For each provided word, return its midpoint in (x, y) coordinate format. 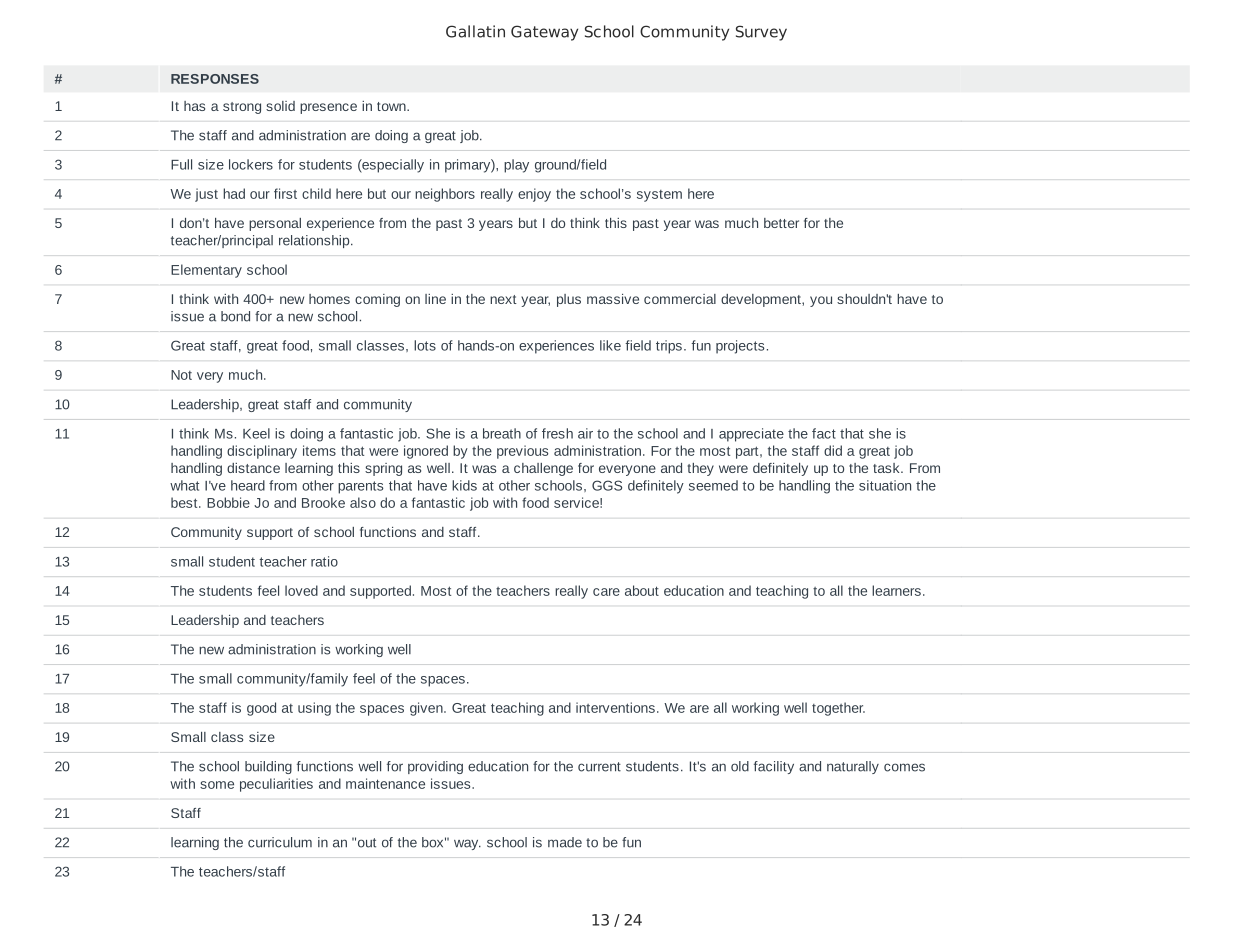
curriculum (280, 842)
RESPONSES (215, 79)
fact (824, 433)
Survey (761, 33)
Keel (256, 433)
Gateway (544, 33)
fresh (557, 433)
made (565, 842)
